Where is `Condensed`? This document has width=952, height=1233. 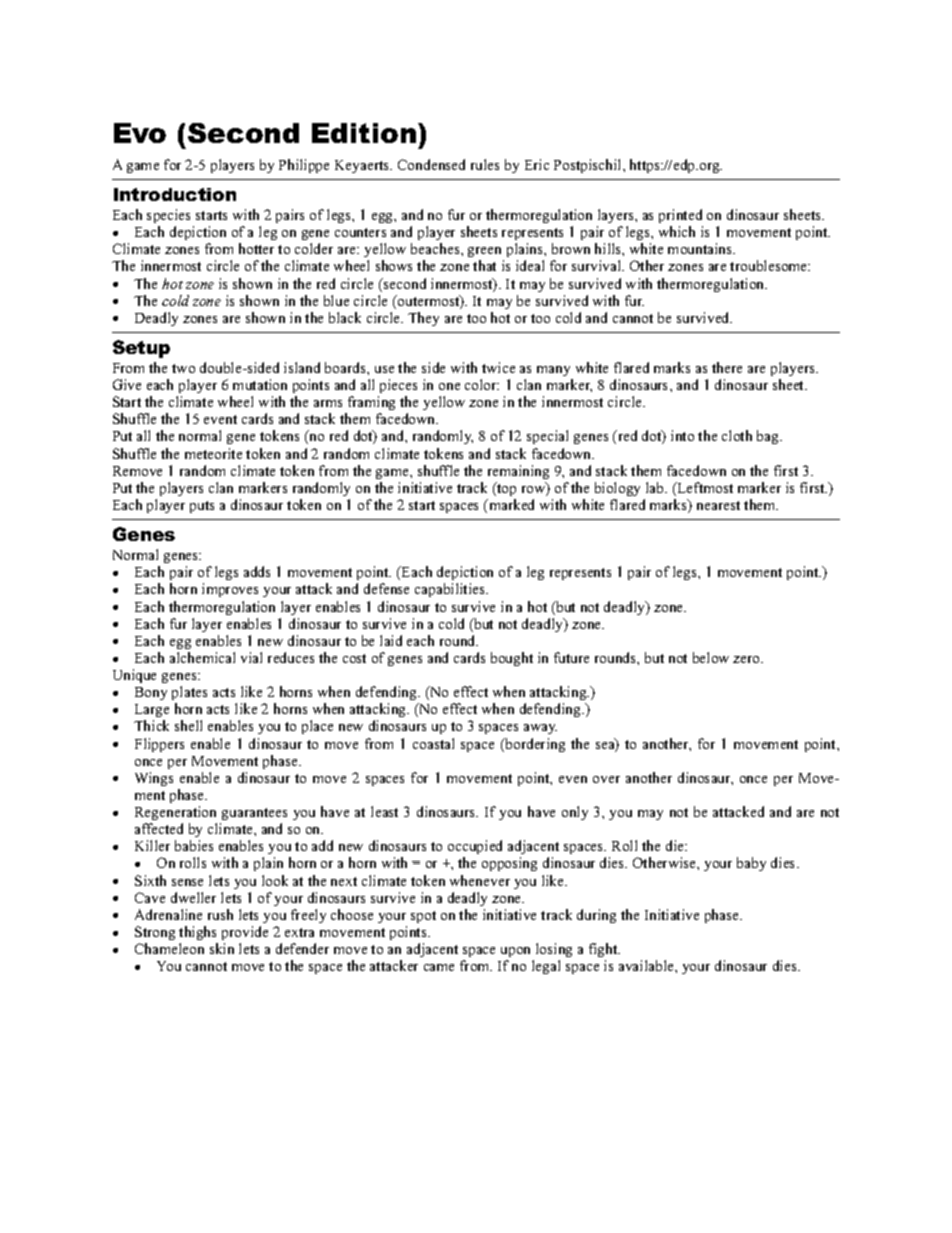 Condensed is located at coordinates (431, 164).
